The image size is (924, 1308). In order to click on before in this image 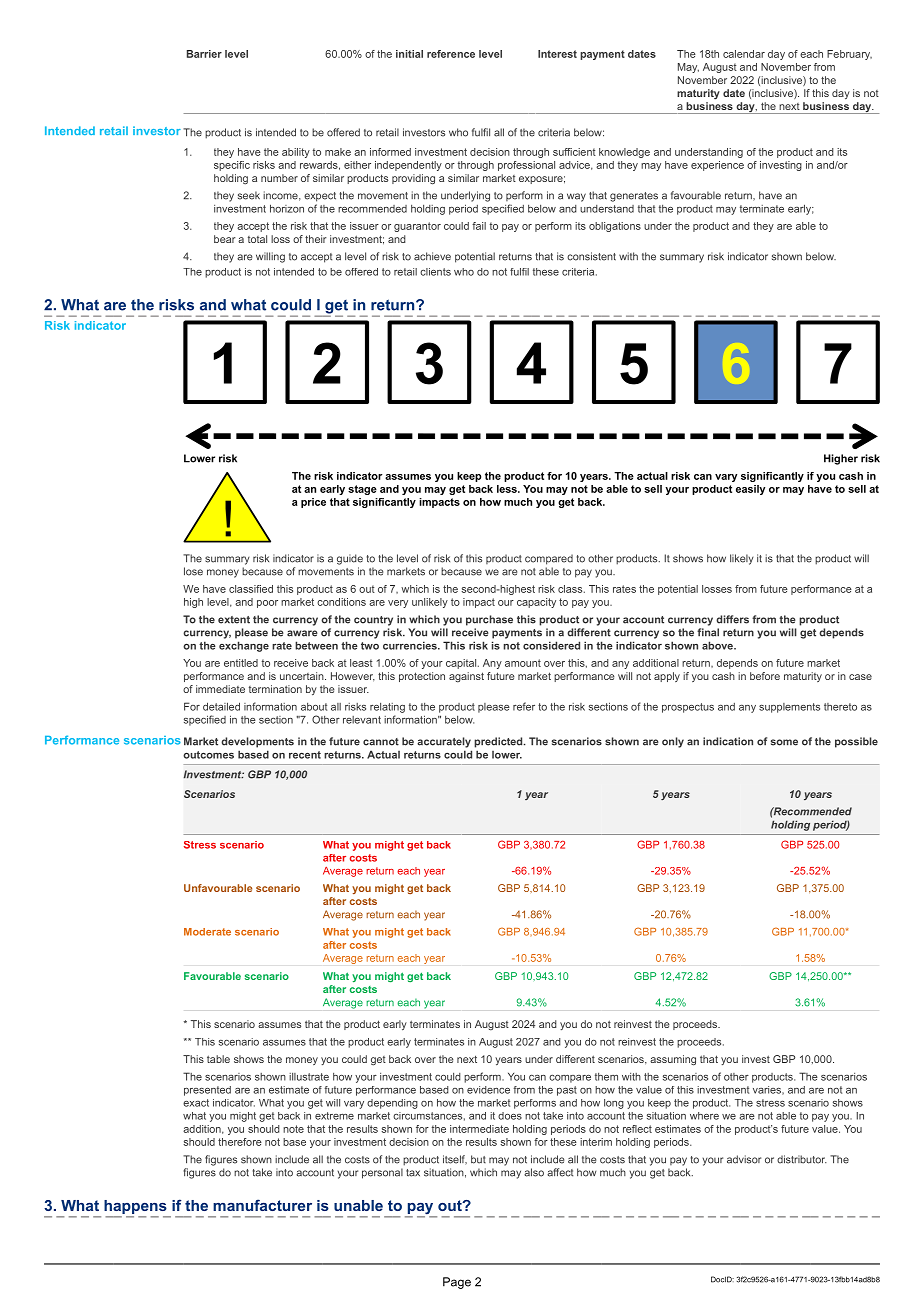, I will do `click(765, 676)`.
